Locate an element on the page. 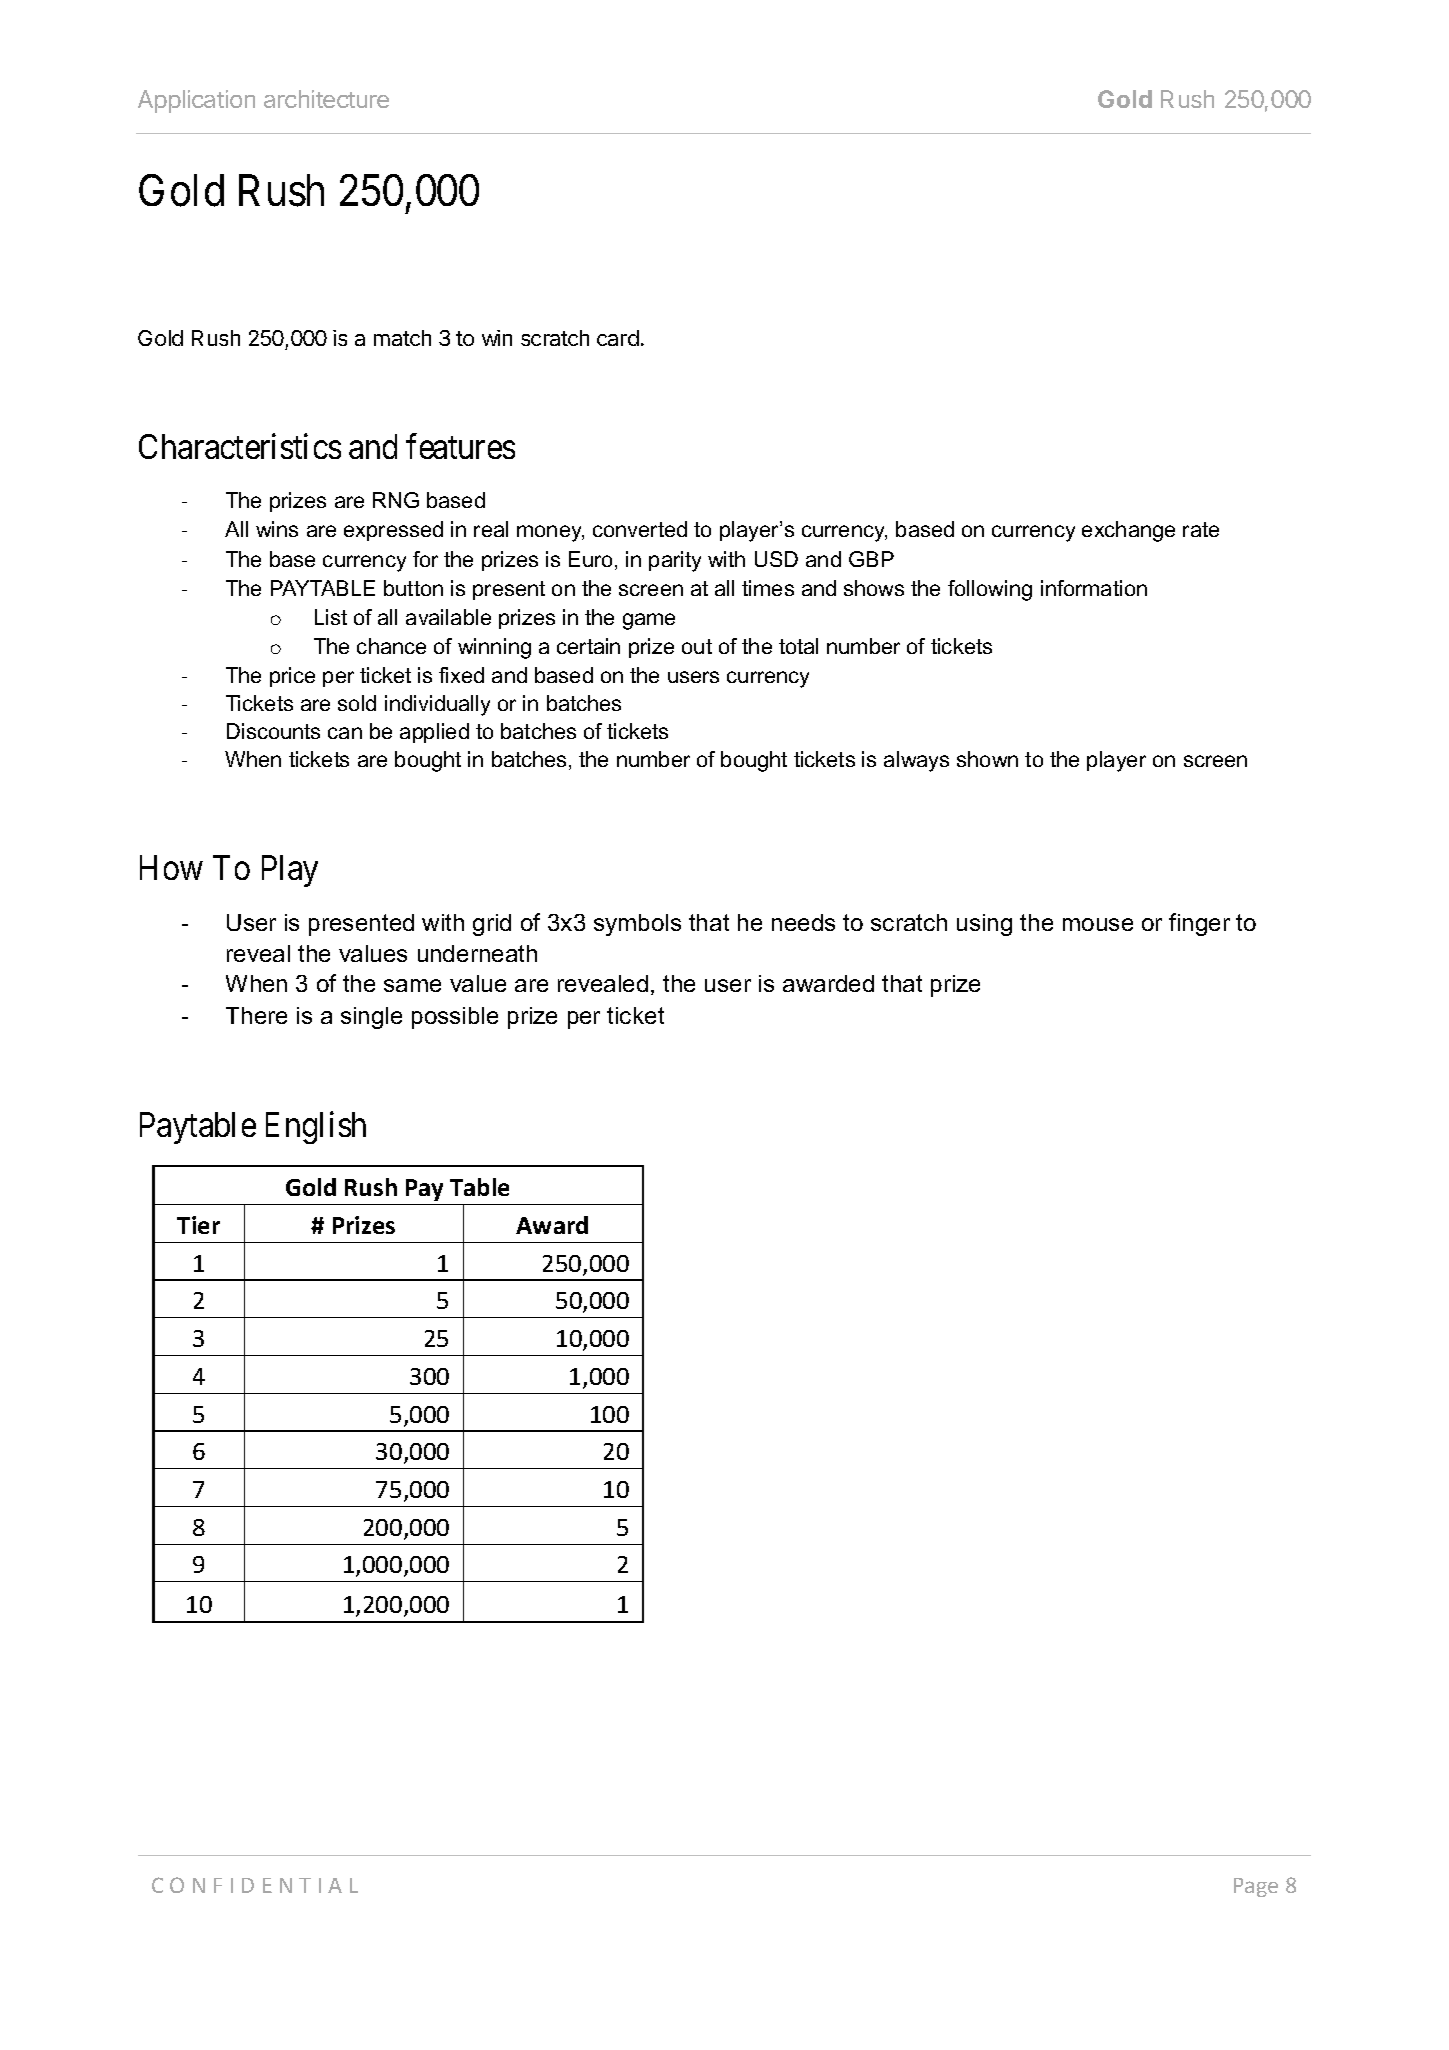 This image has width=1449, height=2050. out is located at coordinates (697, 646).
